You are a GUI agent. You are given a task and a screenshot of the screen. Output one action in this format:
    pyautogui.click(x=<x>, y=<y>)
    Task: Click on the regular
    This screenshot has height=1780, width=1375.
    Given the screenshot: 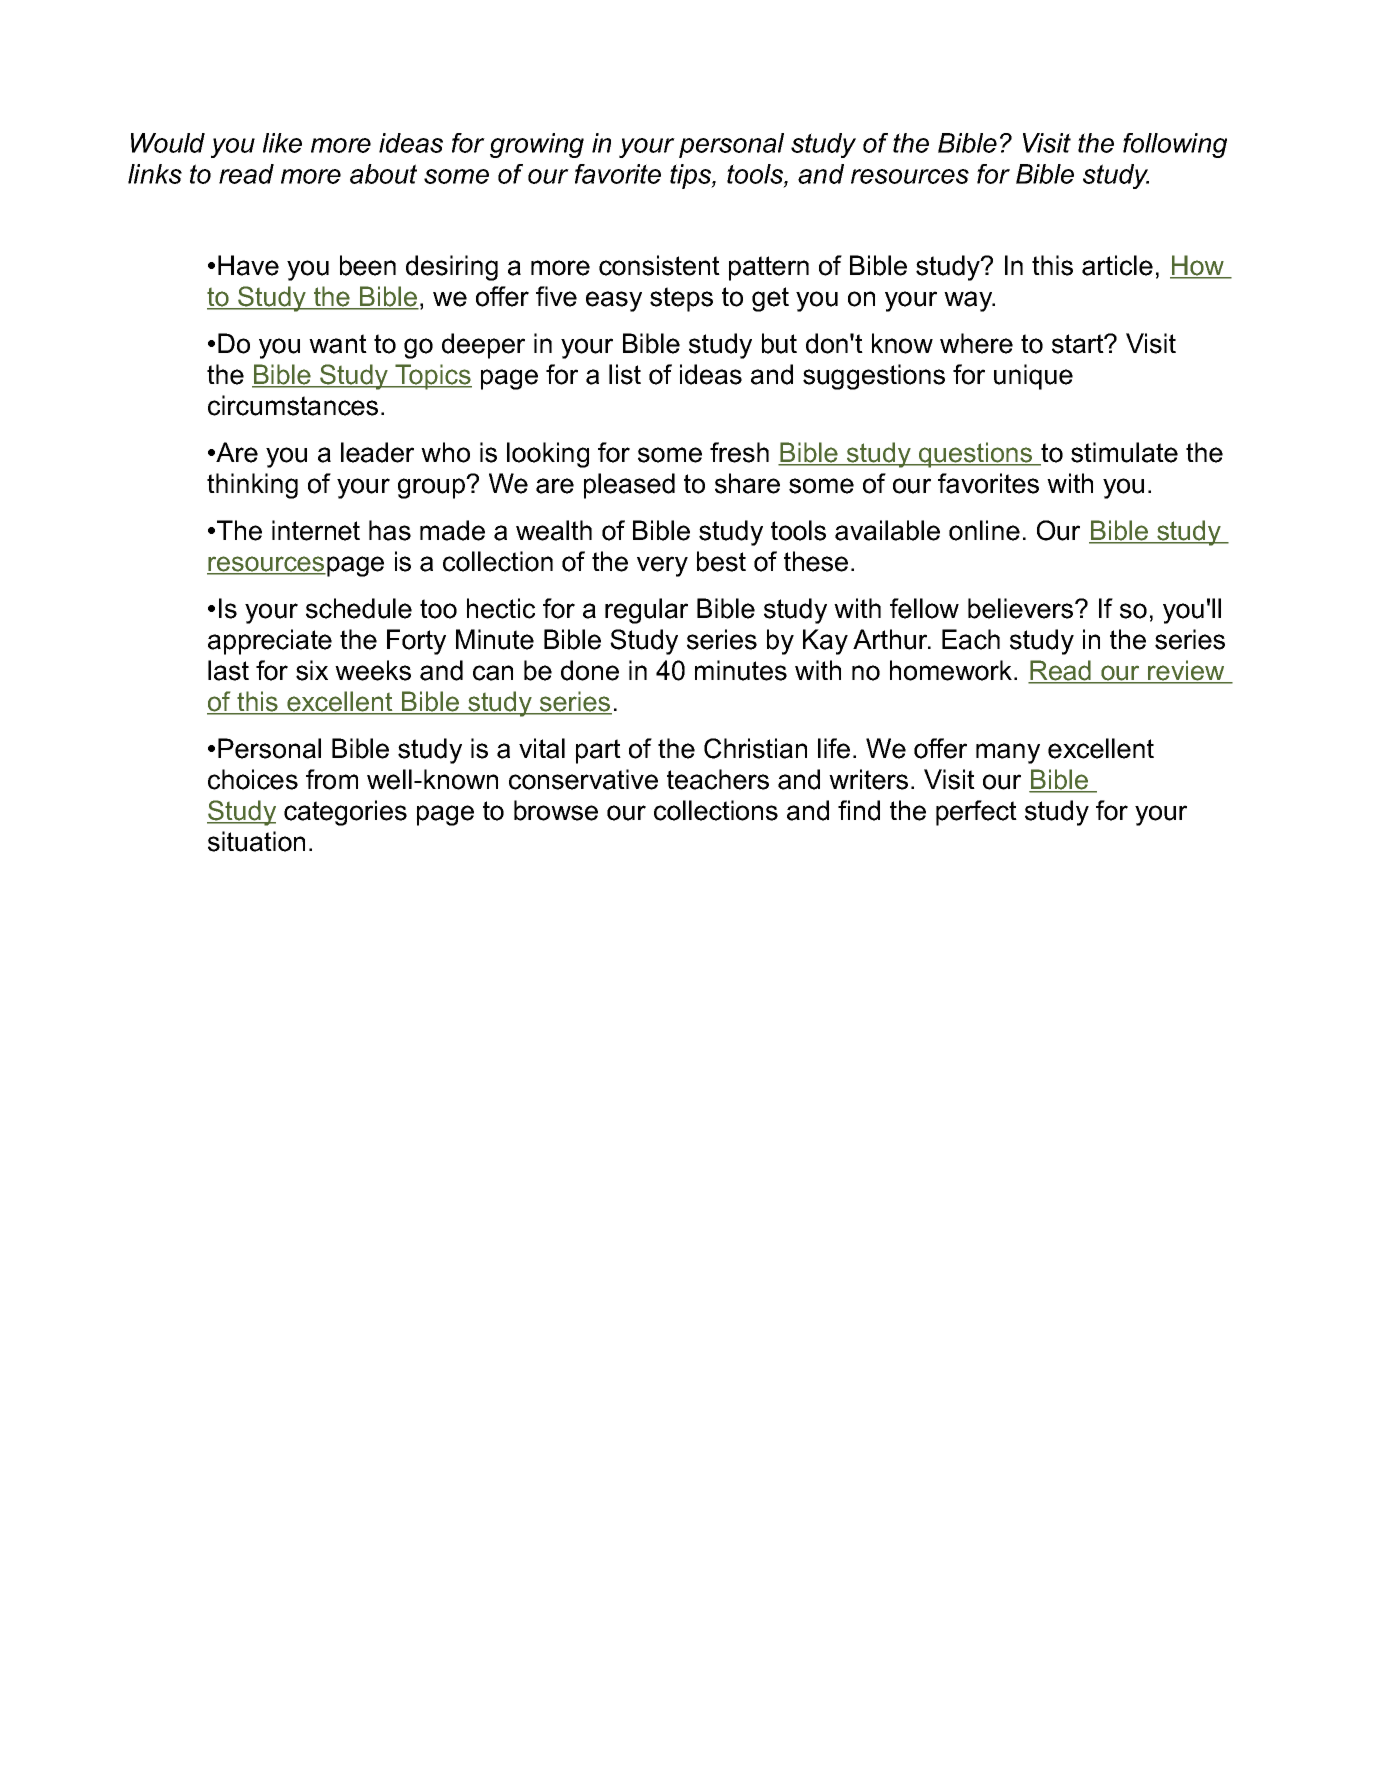 What is the action you would take?
    pyautogui.click(x=646, y=611)
